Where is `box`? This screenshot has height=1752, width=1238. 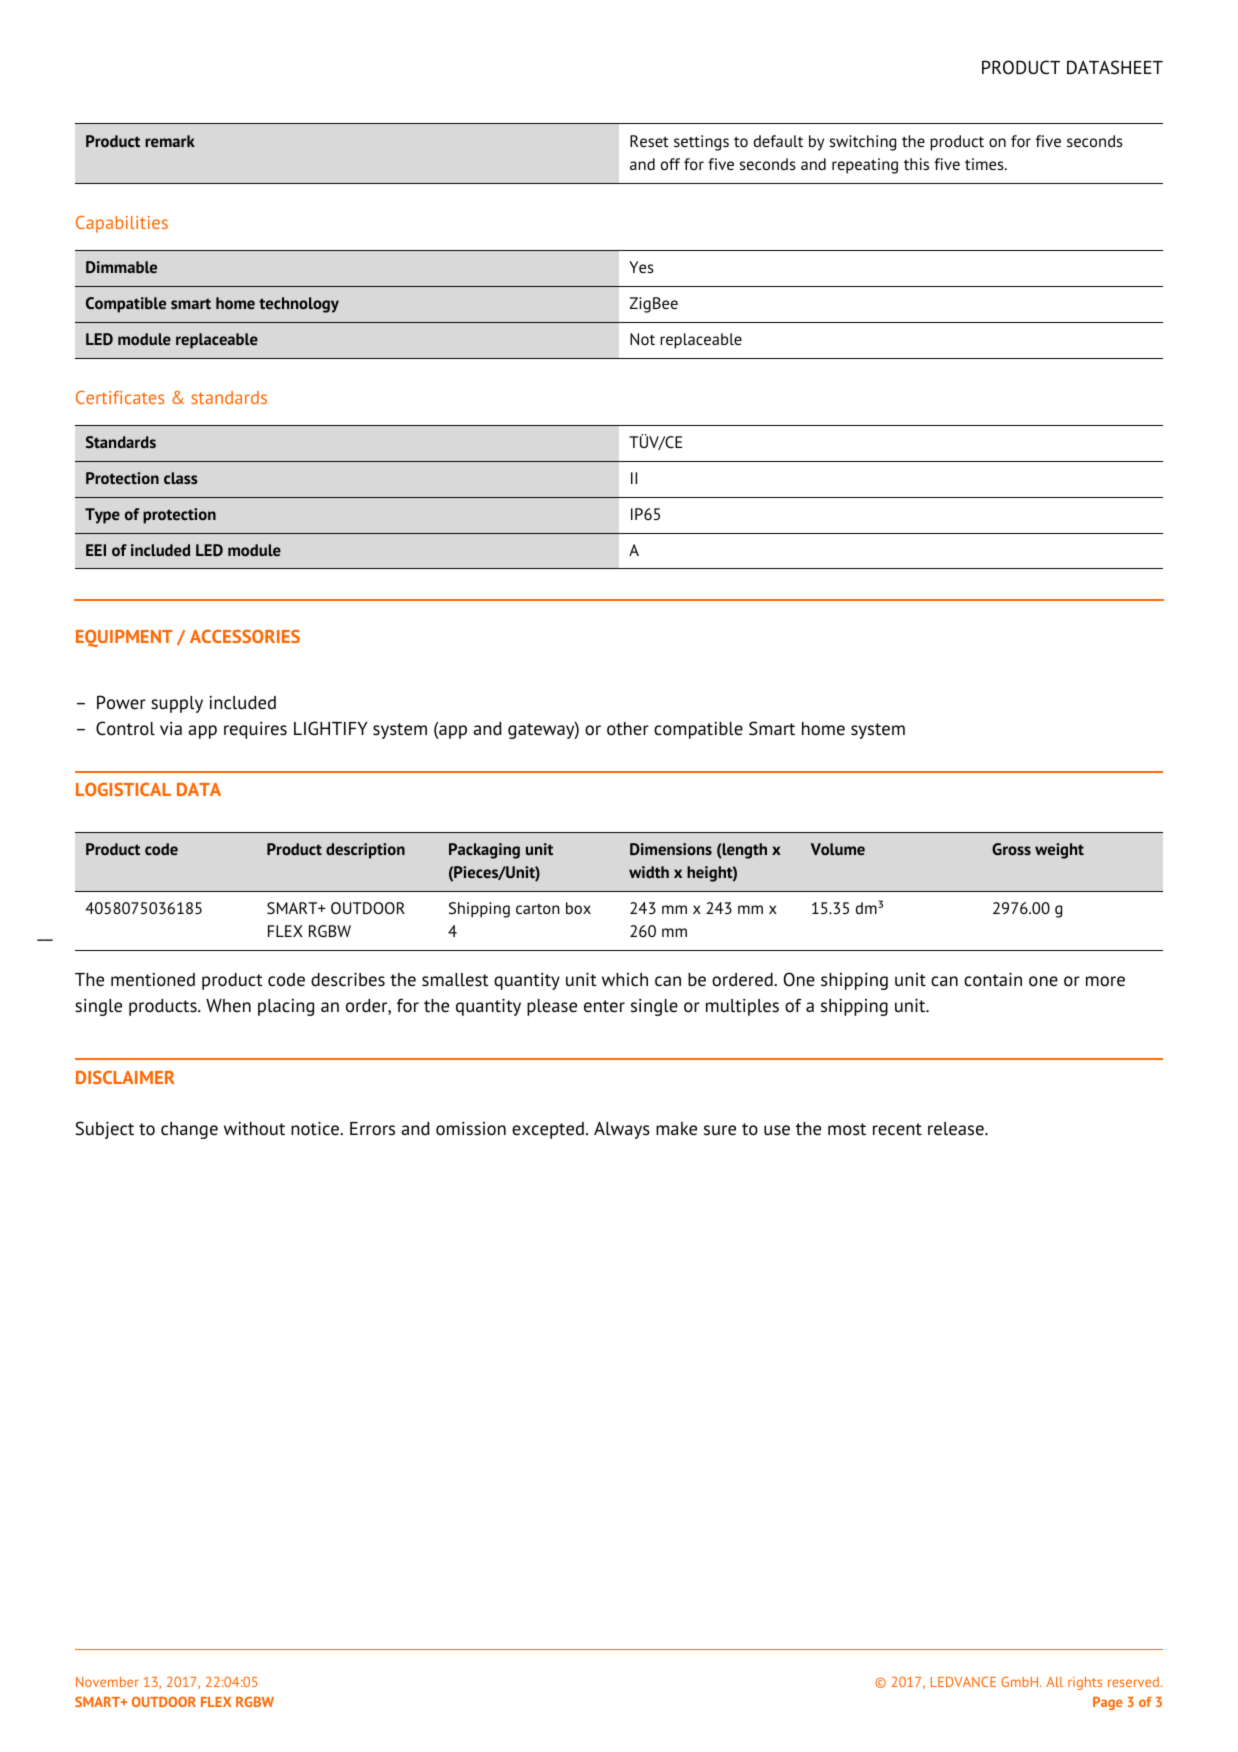
box is located at coordinates (578, 908).
